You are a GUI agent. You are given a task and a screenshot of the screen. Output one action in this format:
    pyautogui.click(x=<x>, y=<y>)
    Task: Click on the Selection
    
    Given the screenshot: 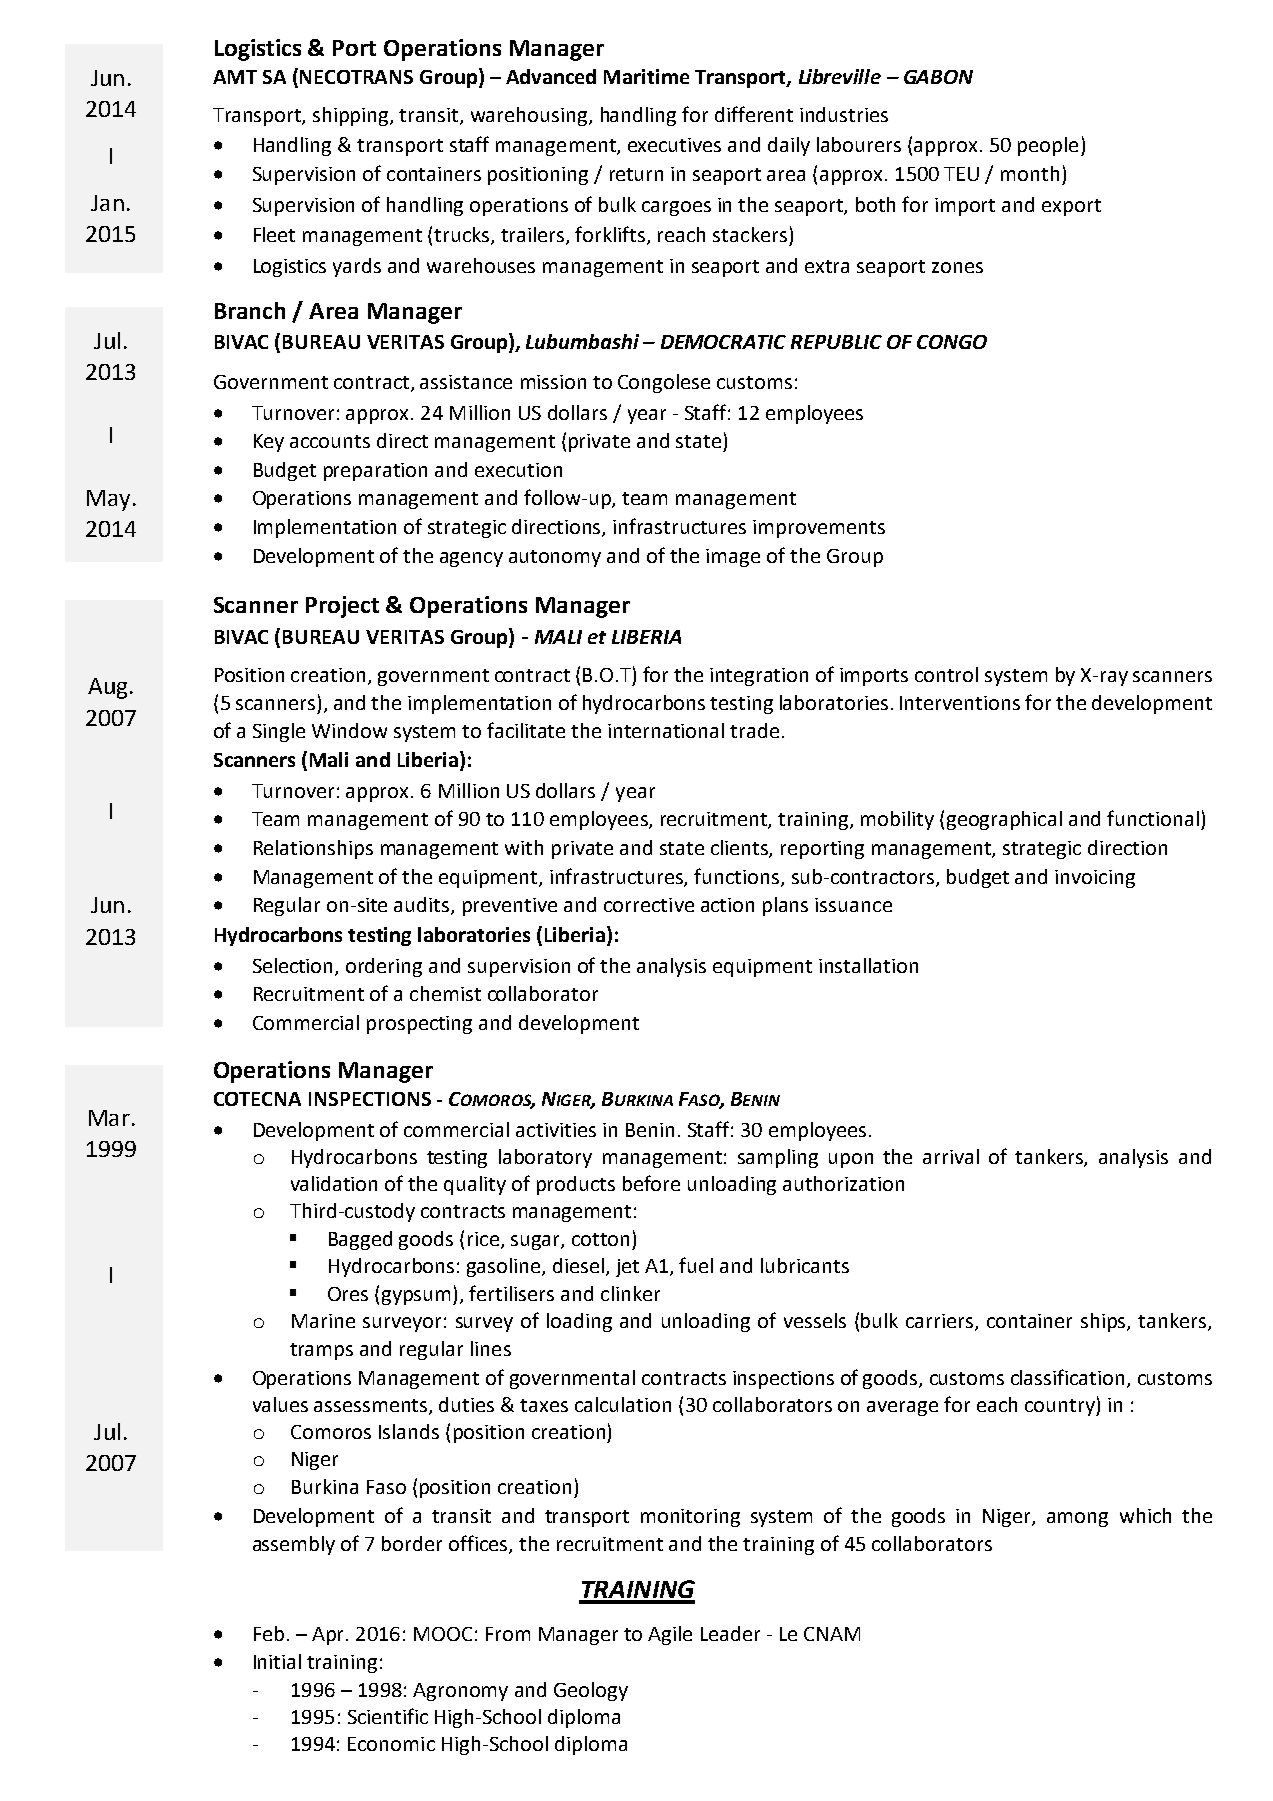 What is the action you would take?
    pyautogui.click(x=294, y=966)
